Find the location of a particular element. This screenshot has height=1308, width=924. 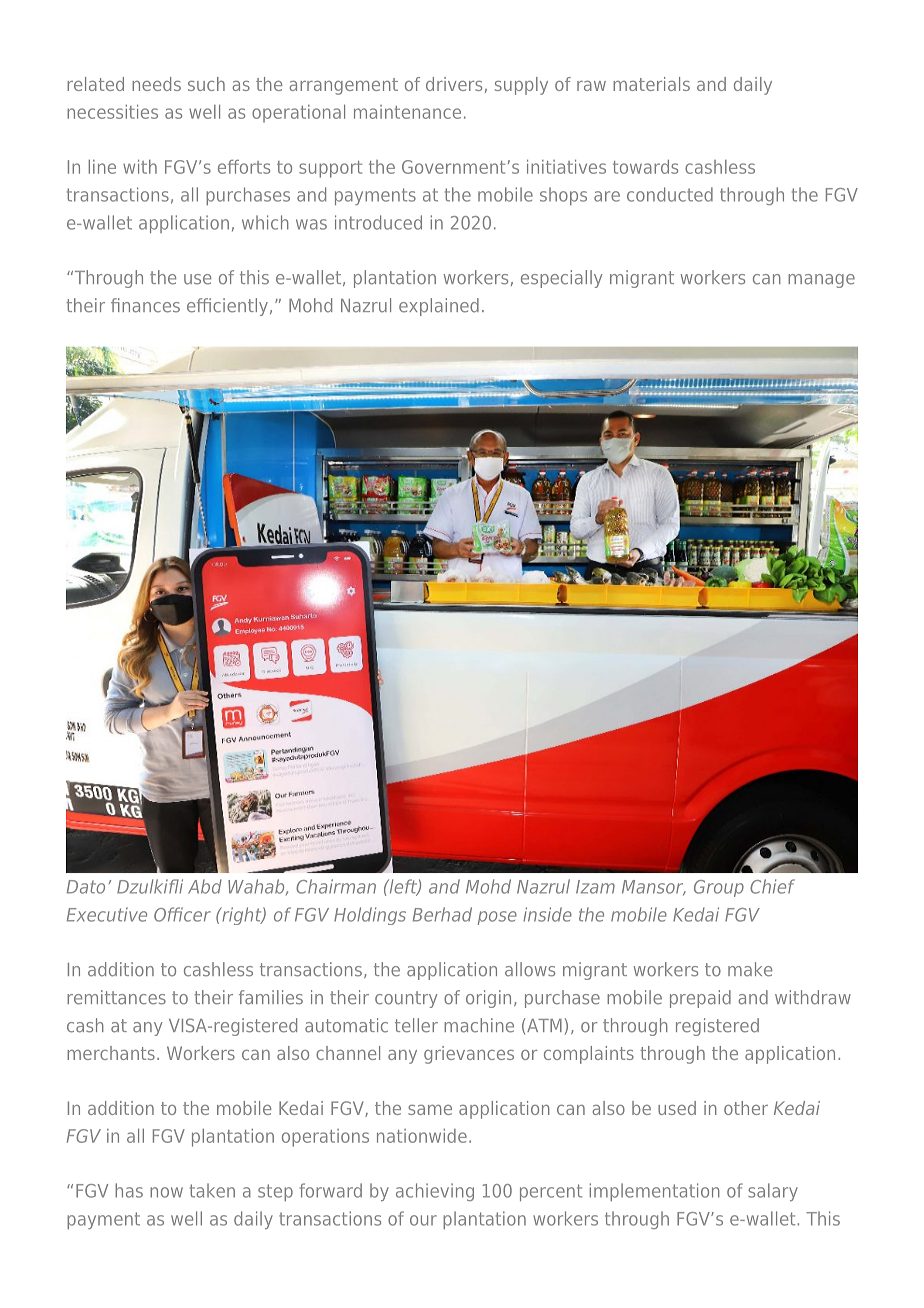

explained is located at coordinates (439, 307).
